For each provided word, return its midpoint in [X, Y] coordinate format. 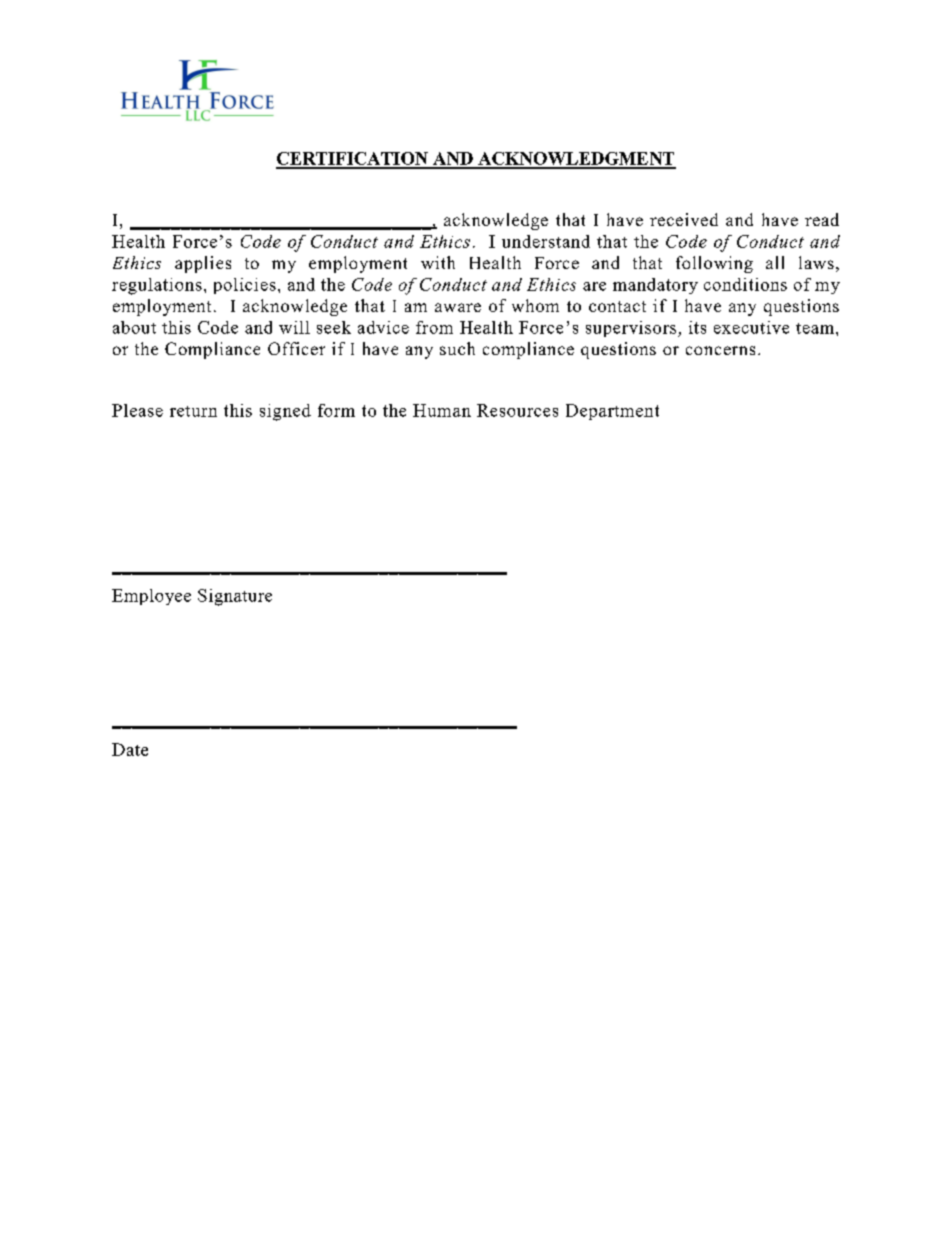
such [457, 348]
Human [442, 410]
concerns [720, 350]
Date [130, 749]
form [336, 410]
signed [285, 412]
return [193, 411]
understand [546, 241]
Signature [235, 597]
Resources [517, 410]
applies [203, 264]
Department [612, 412]
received [684, 219]
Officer [296, 348]
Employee [151, 597]
